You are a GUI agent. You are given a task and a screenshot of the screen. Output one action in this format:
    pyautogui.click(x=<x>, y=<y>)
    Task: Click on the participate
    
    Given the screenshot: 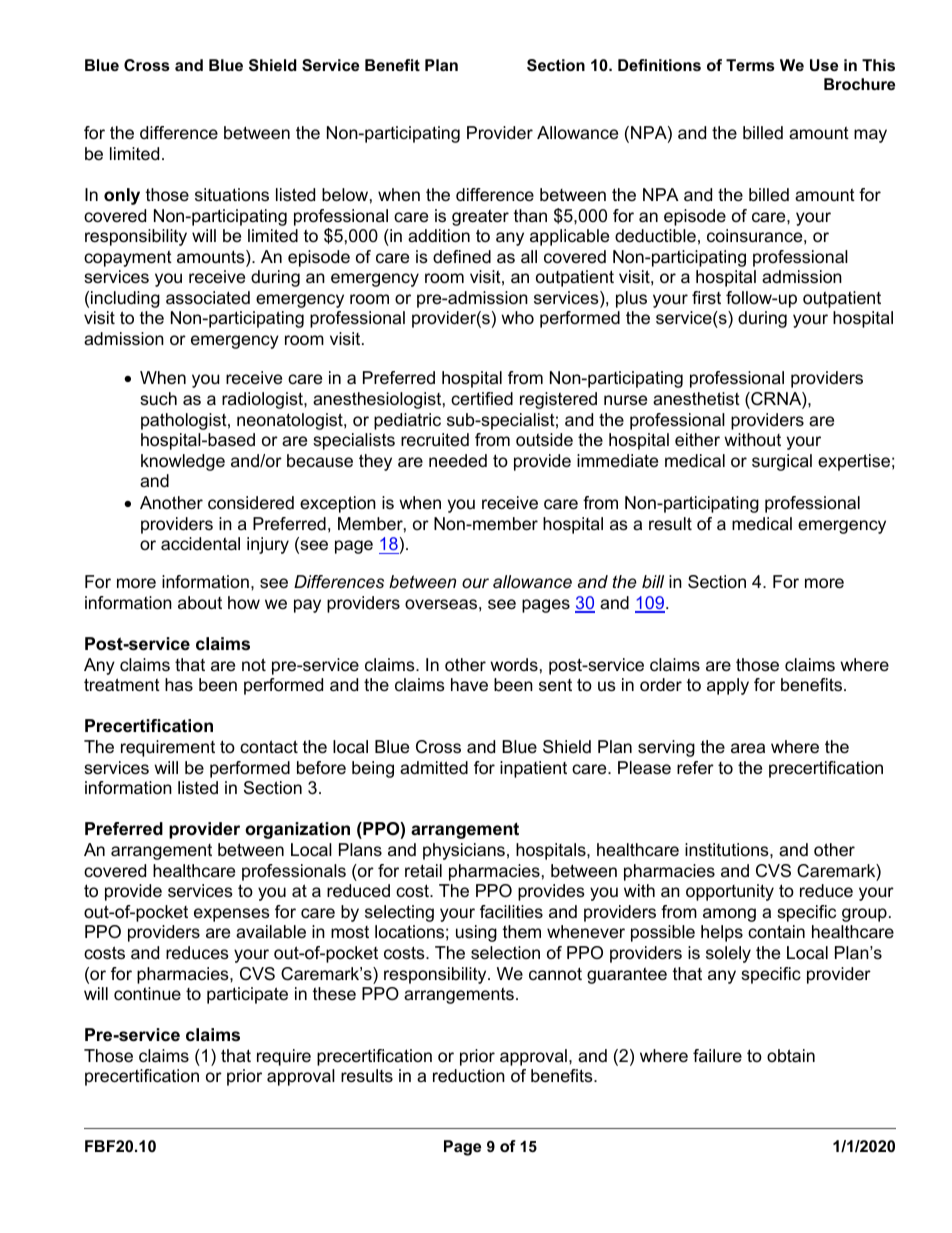 What is the action you would take?
    pyautogui.click(x=247, y=995)
